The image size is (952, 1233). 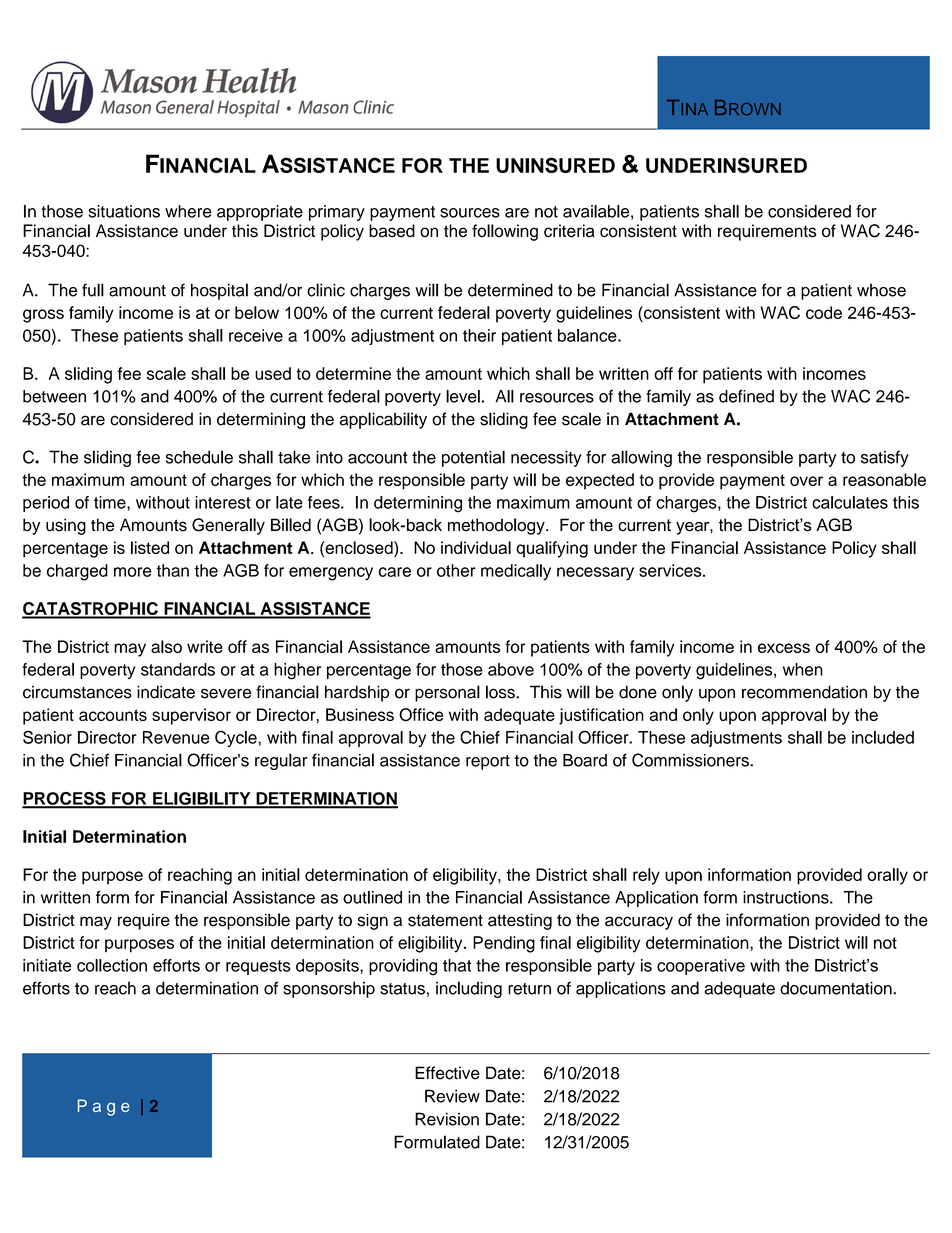 I want to click on excess, so click(x=784, y=648).
